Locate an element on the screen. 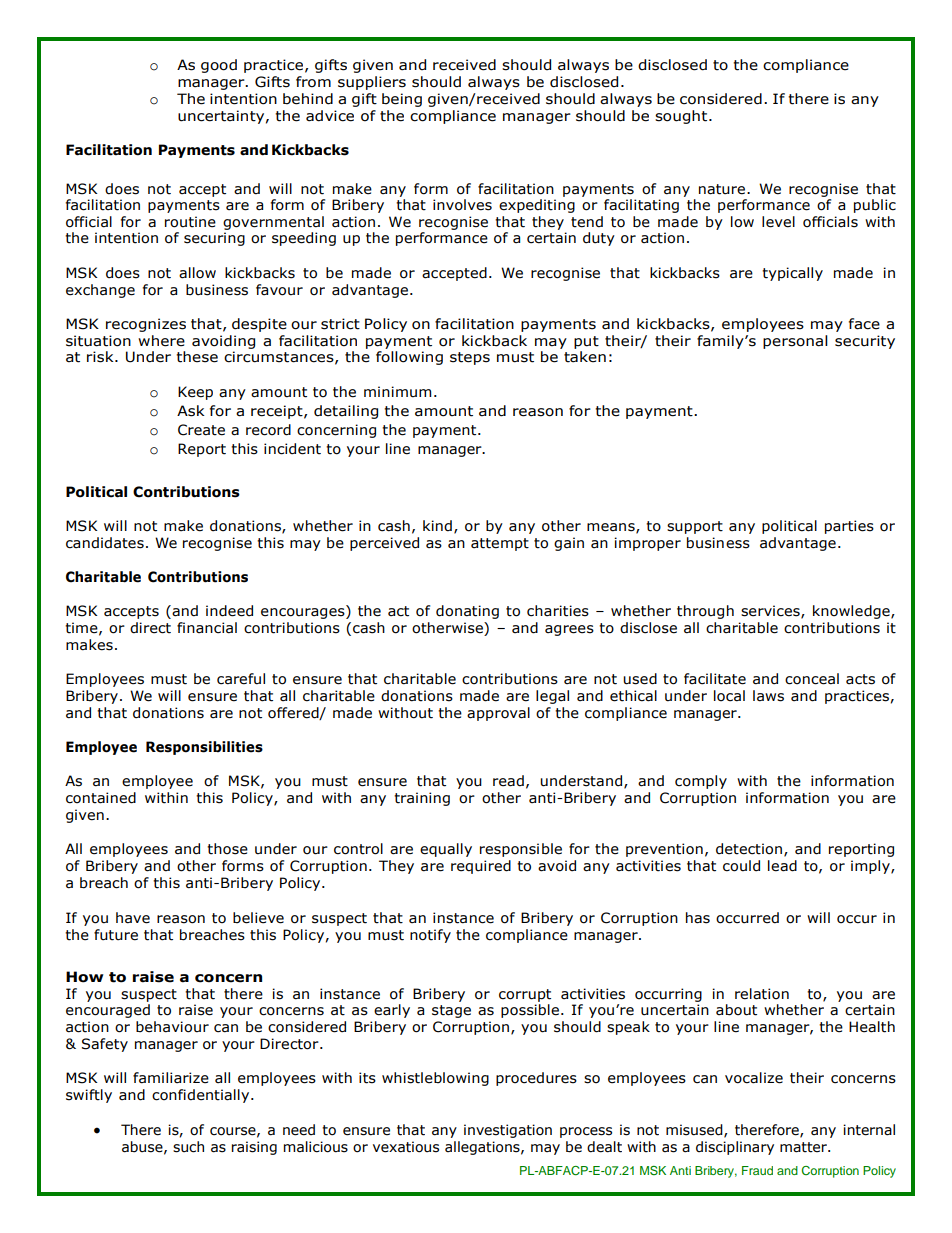  being is located at coordinates (402, 100).
